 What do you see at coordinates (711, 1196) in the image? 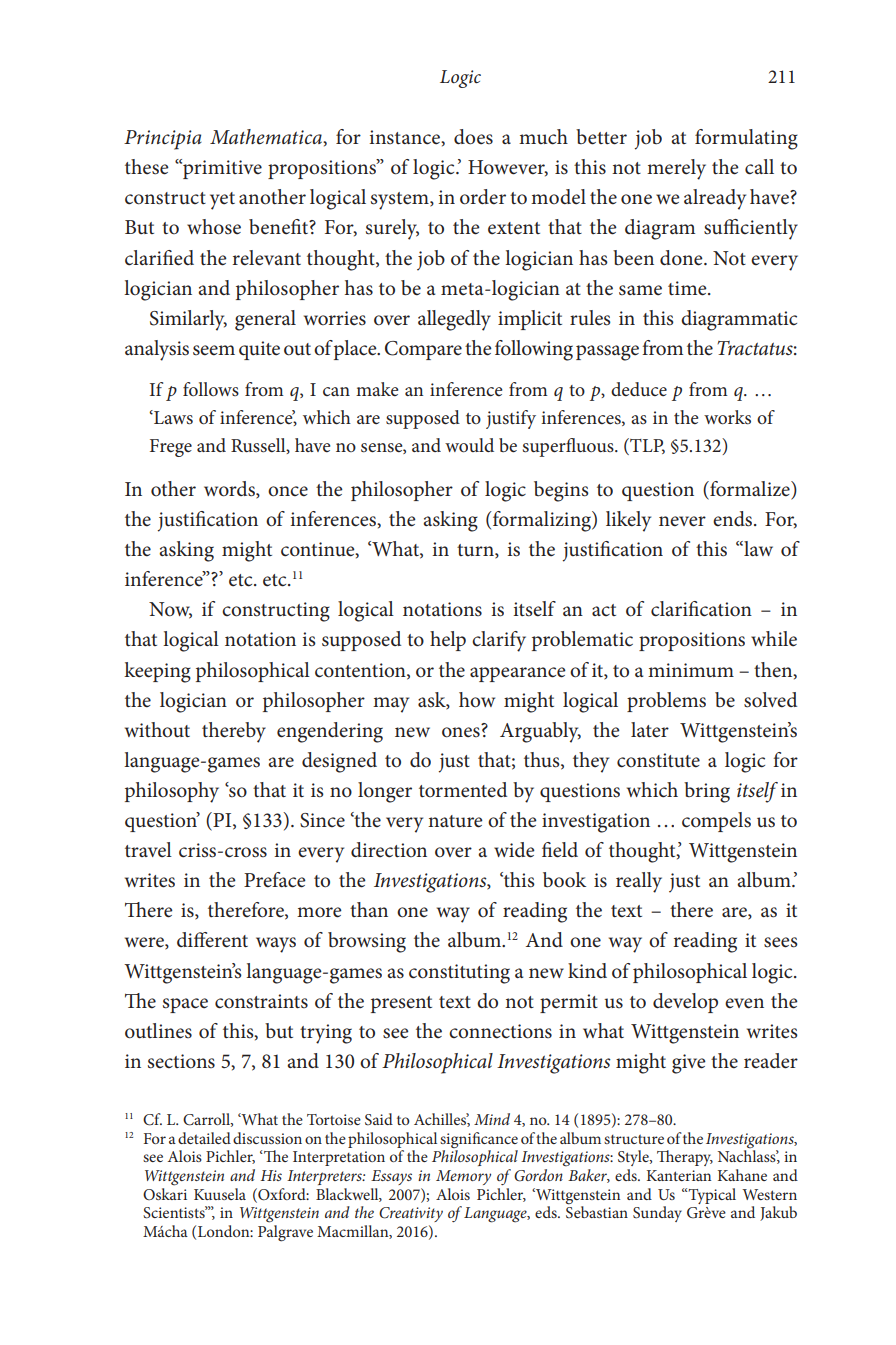
I see `Typical` at bounding box center [711, 1196].
